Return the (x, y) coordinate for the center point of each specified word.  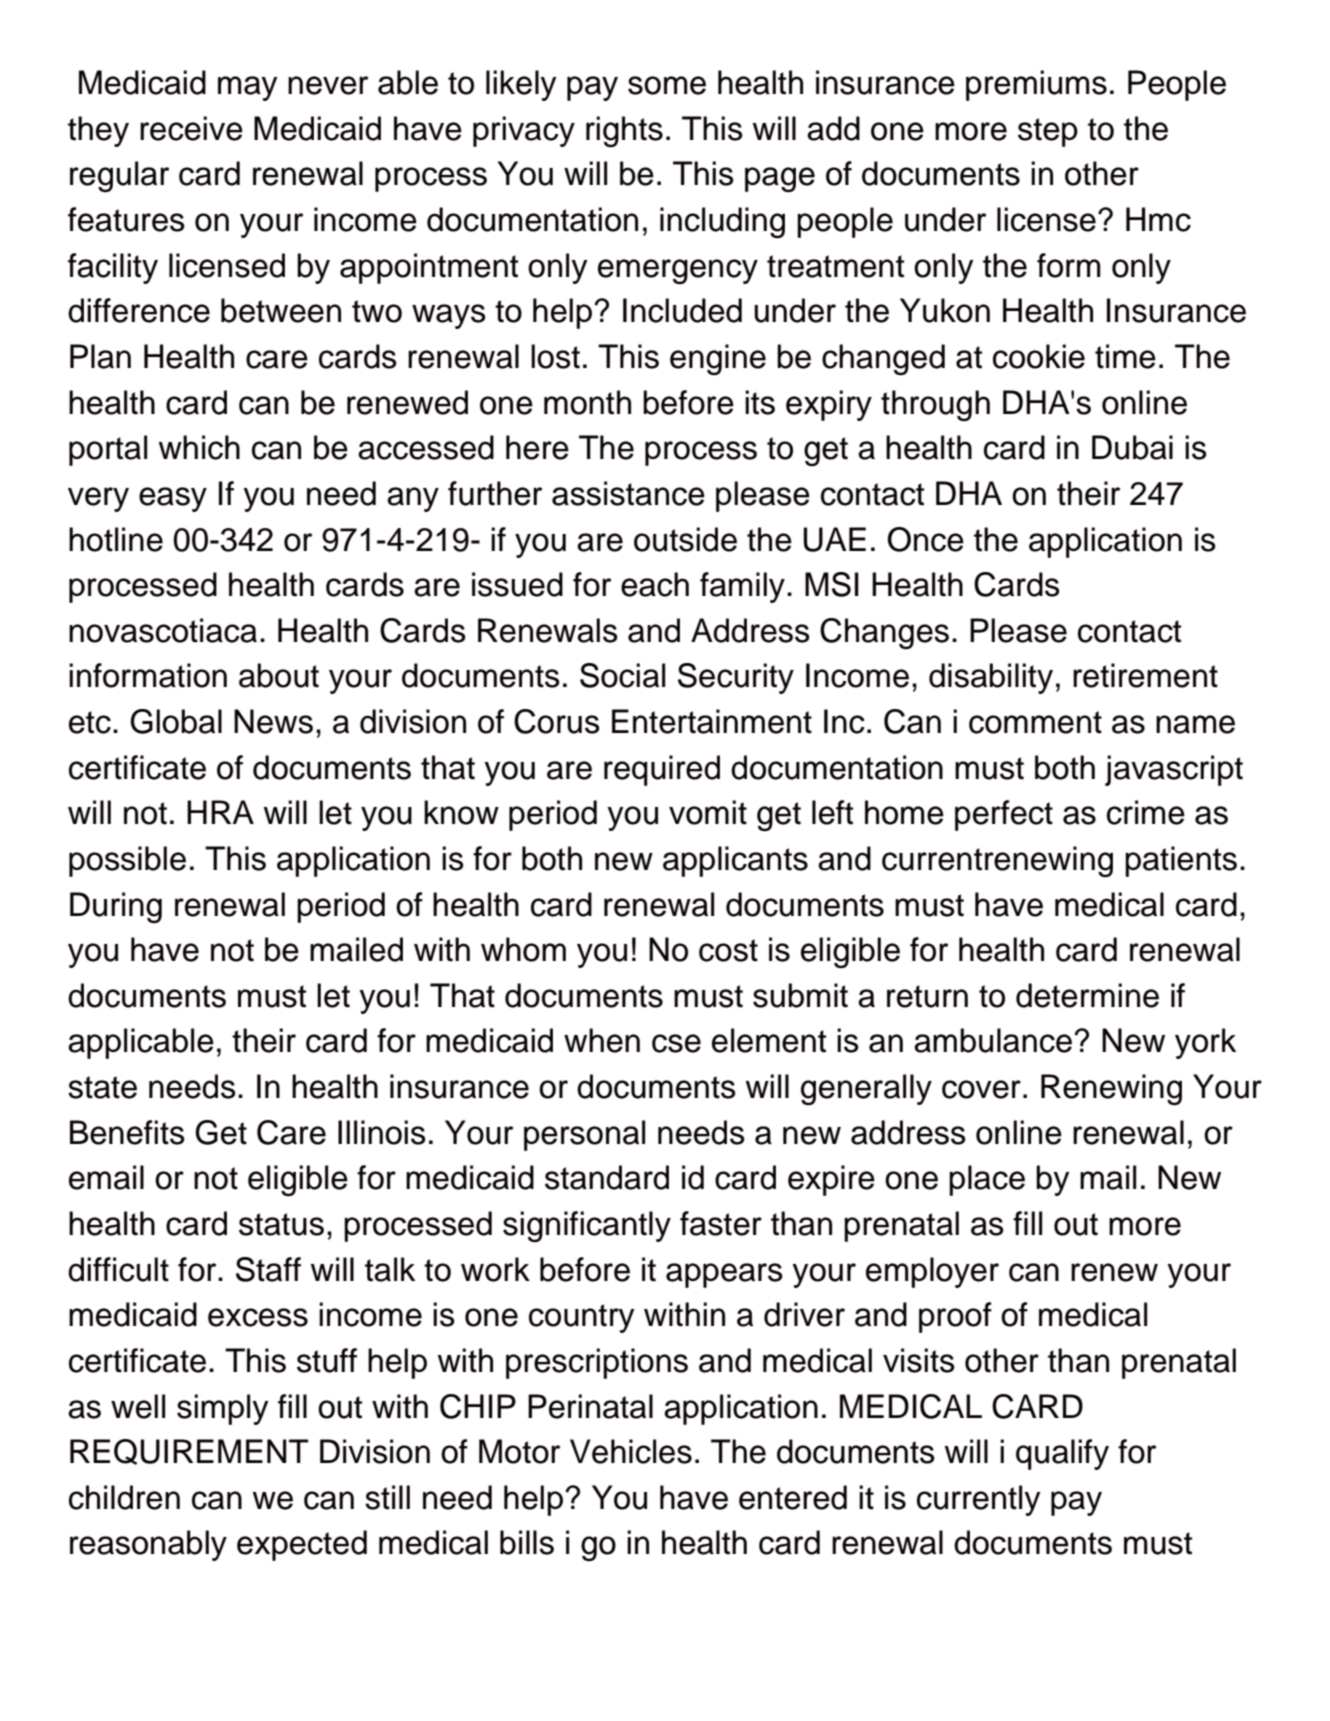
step (1048, 132)
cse (676, 1043)
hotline (116, 539)
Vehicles (631, 1451)
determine (1087, 995)
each (655, 584)
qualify (1062, 1454)
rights (624, 131)
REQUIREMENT (189, 1452)
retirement (1145, 675)
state (102, 1087)
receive (191, 128)
